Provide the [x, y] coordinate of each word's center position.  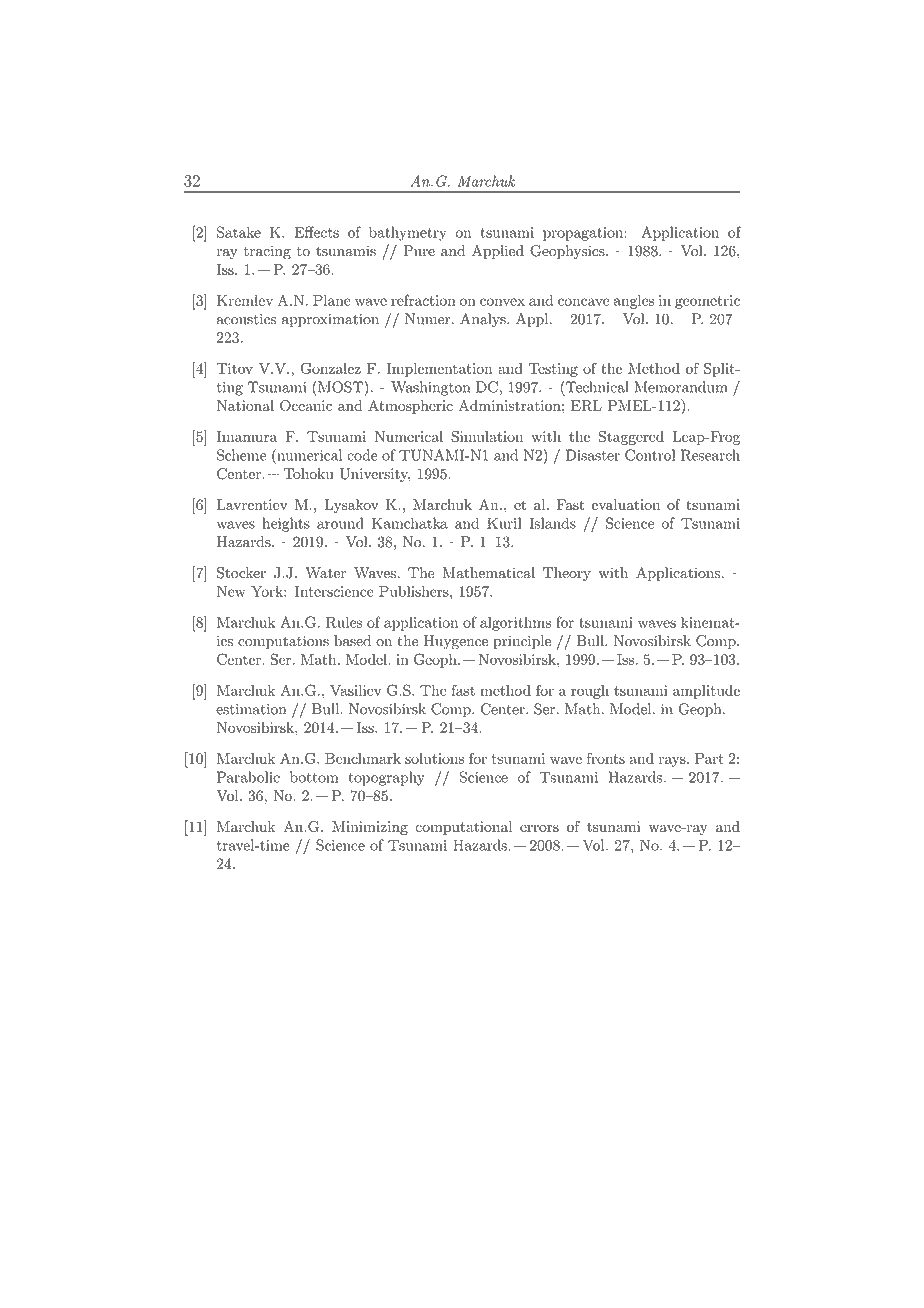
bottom [314, 777]
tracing [267, 252]
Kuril [504, 523]
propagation [584, 234]
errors [539, 828]
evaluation [626, 504]
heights [286, 524]
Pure [419, 251]
